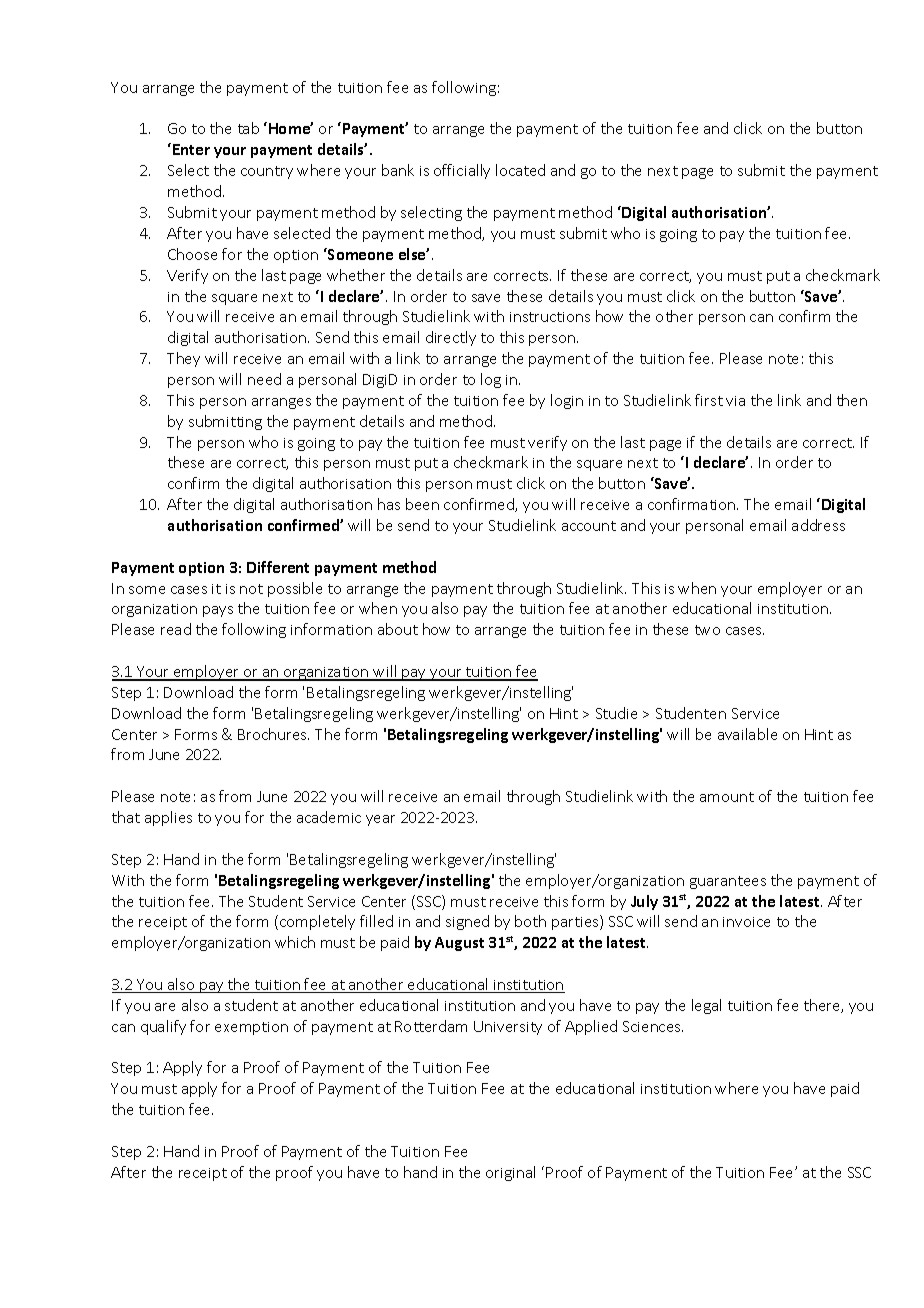  What do you see at coordinates (735, 401) in the document?
I see `via` at bounding box center [735, 401].
